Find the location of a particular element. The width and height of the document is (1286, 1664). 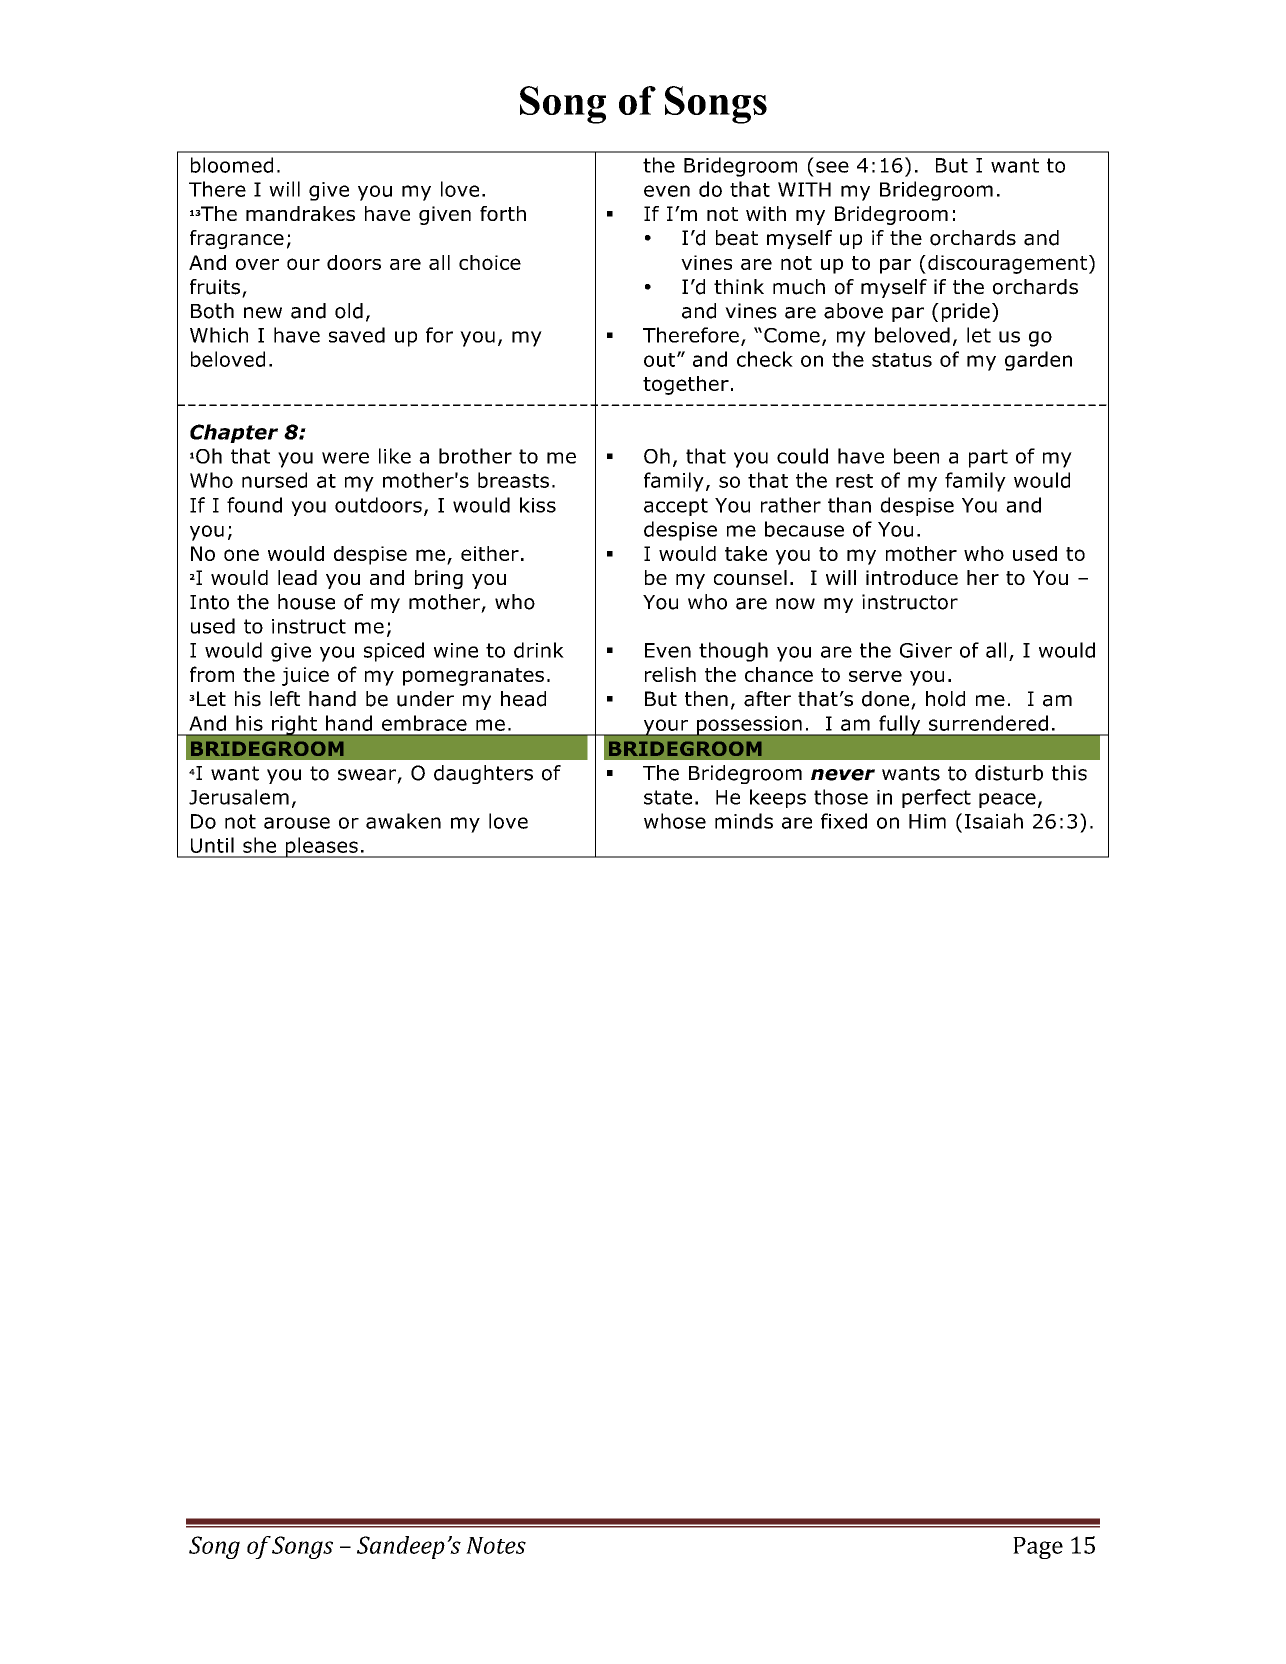

Isaiah is located at coordinates (994, 821).
